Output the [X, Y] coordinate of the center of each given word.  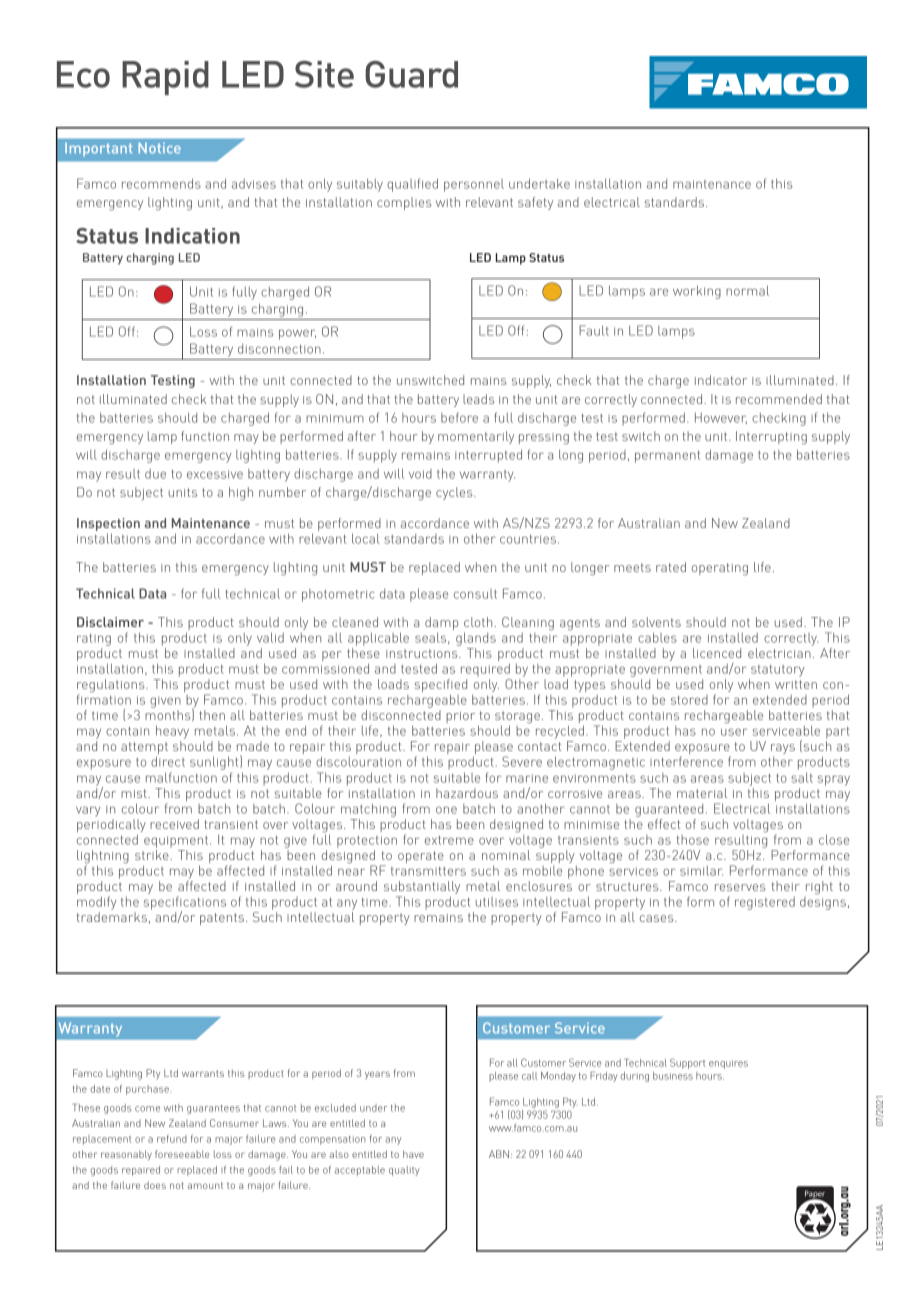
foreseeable [182, 1154]
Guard [411, 74]
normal [747, 290]
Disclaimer [110, 622]
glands [476, 639]
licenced [717, 653]
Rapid [165, 78]
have [413, 1154]
